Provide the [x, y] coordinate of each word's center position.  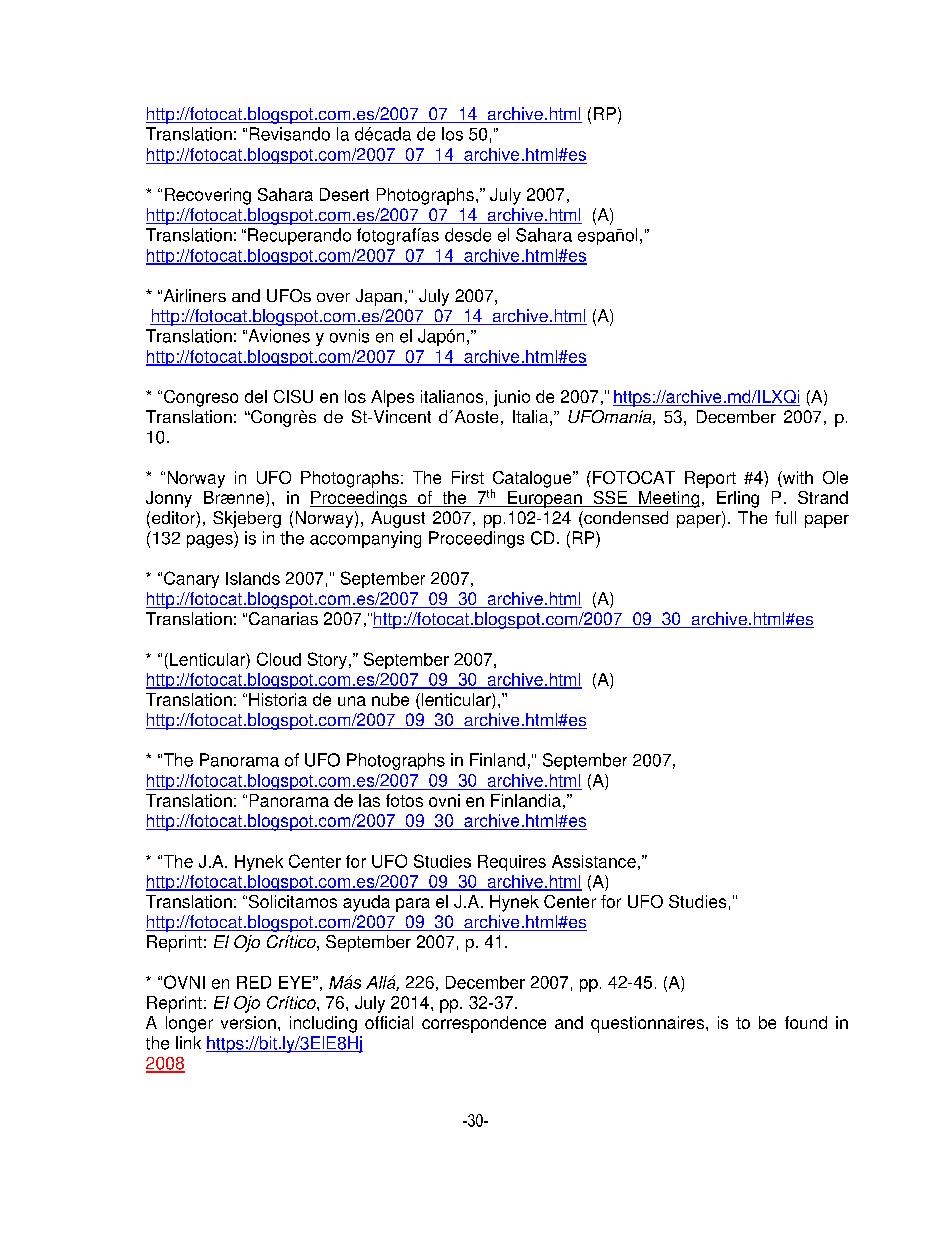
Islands [253, 578]
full [785, 517]
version [248, 1022]
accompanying [365, 539]
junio [512, 398]
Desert [344, 194]
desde [468, 235]
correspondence [484, 1024]
